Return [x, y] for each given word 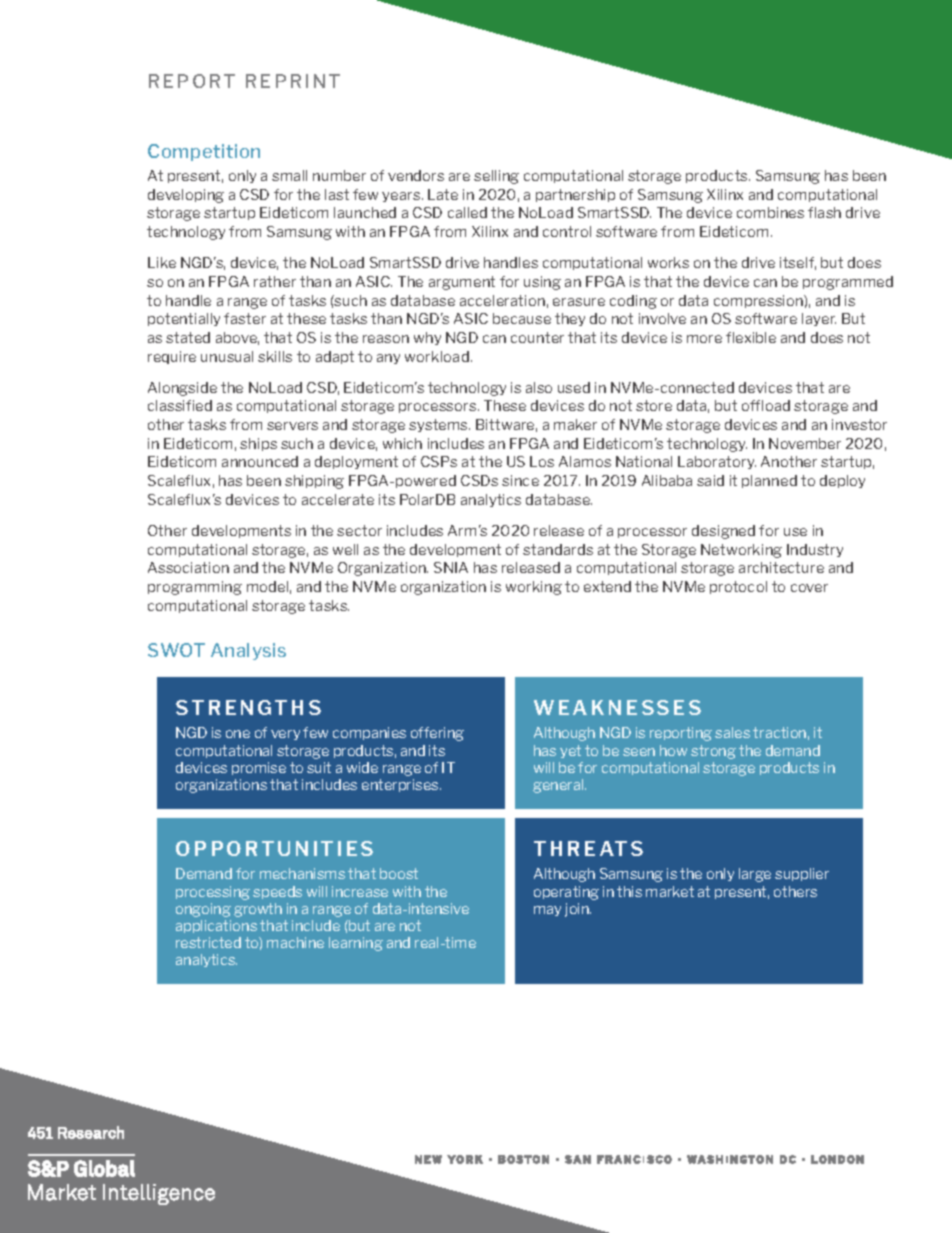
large [755, 875]
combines [770, 212]
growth [258, 910]
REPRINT [293, 81]
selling [496, 177]
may [547, 911]
